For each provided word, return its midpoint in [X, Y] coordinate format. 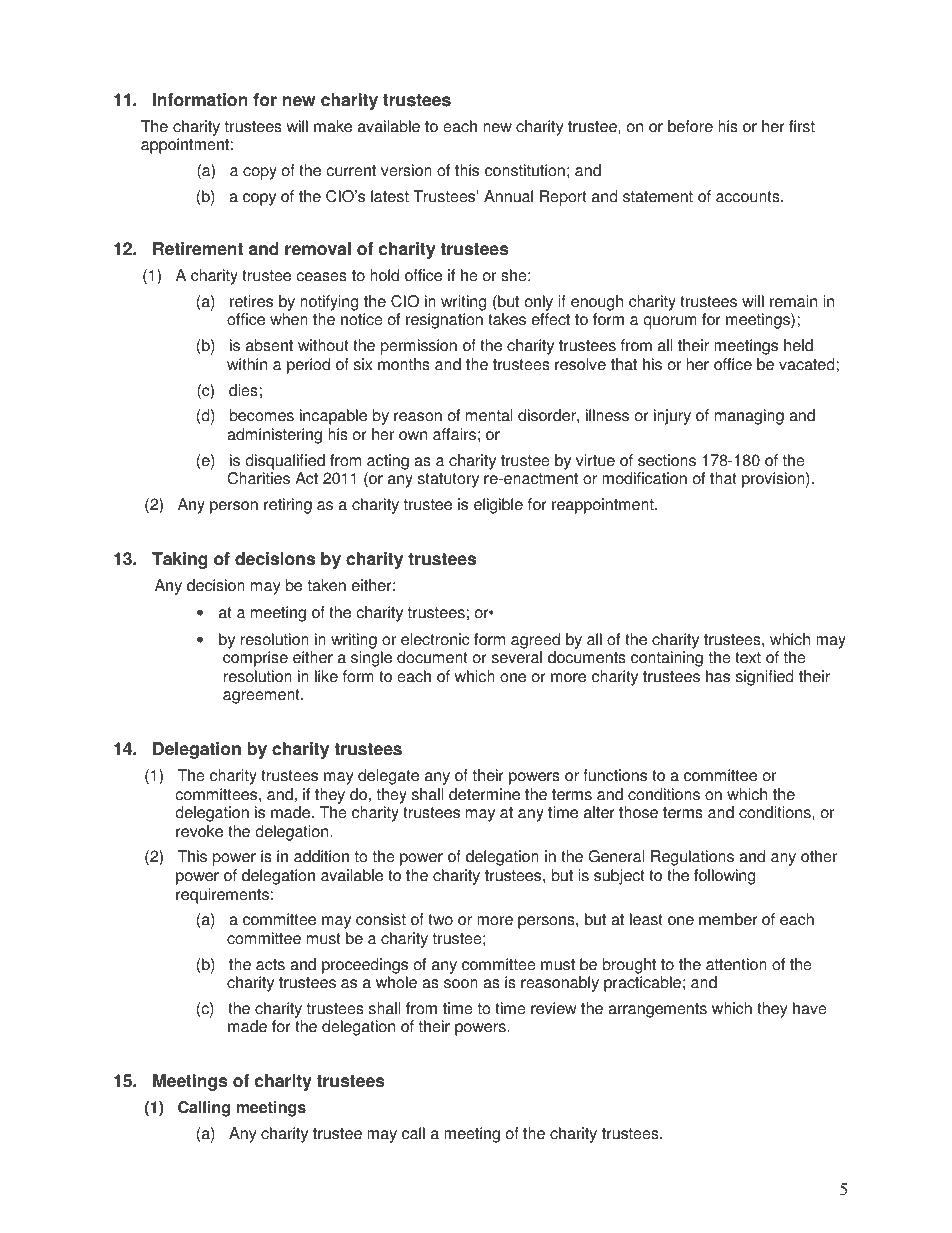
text [748, 658]
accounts [749, 197]
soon [461, 984]
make [333, 126]
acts [270, 965]
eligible [498, 506]
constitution [525, 170]
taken [327, 585]
